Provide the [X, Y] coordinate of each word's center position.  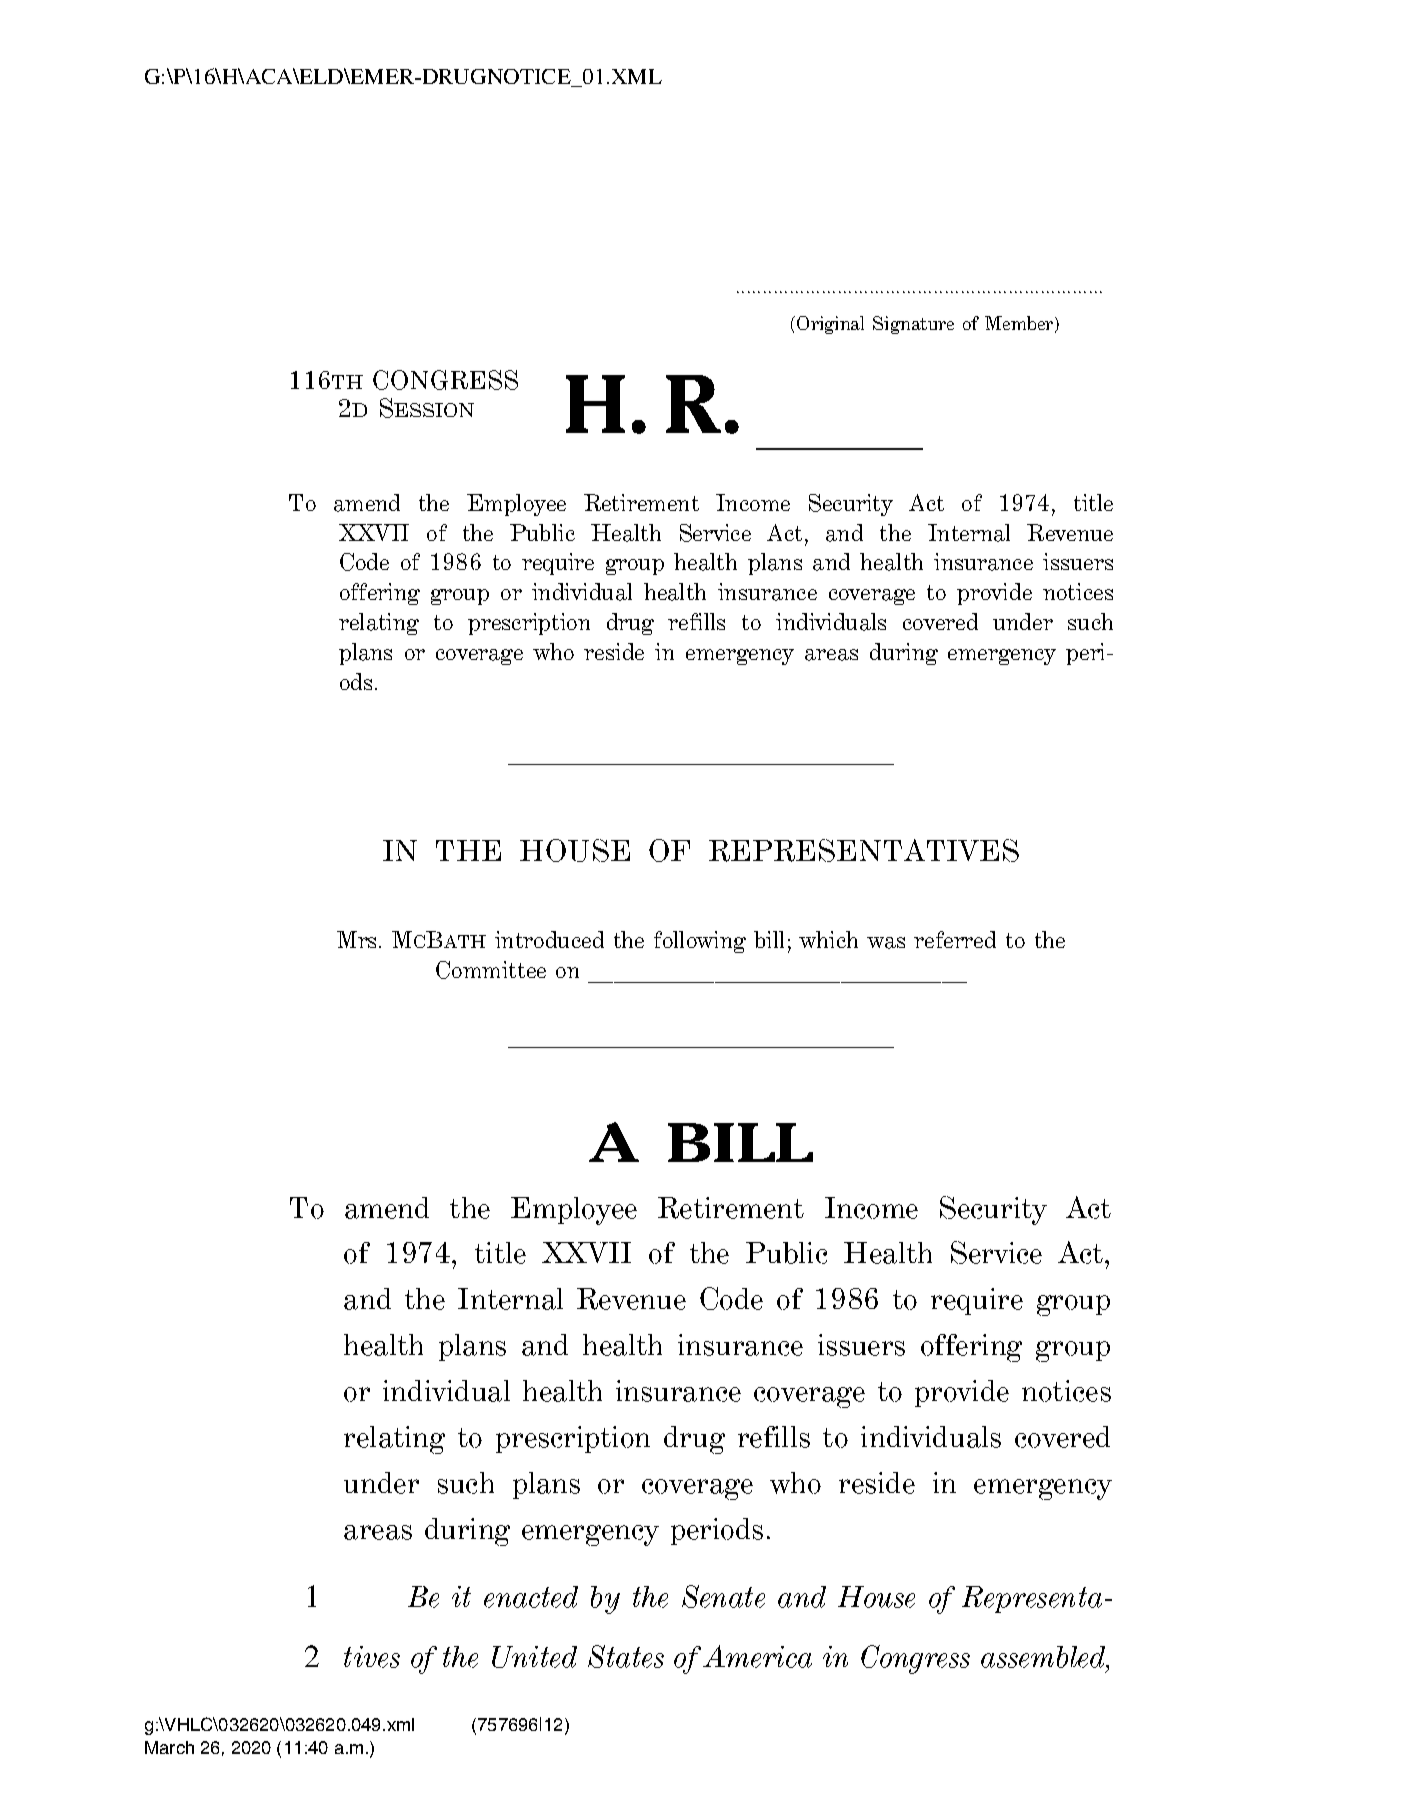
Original [830, 325]
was [886, 943]
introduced [549, 939]
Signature [913, 325]
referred [955, 939]
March [169, 1747]
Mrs [358, 939]
